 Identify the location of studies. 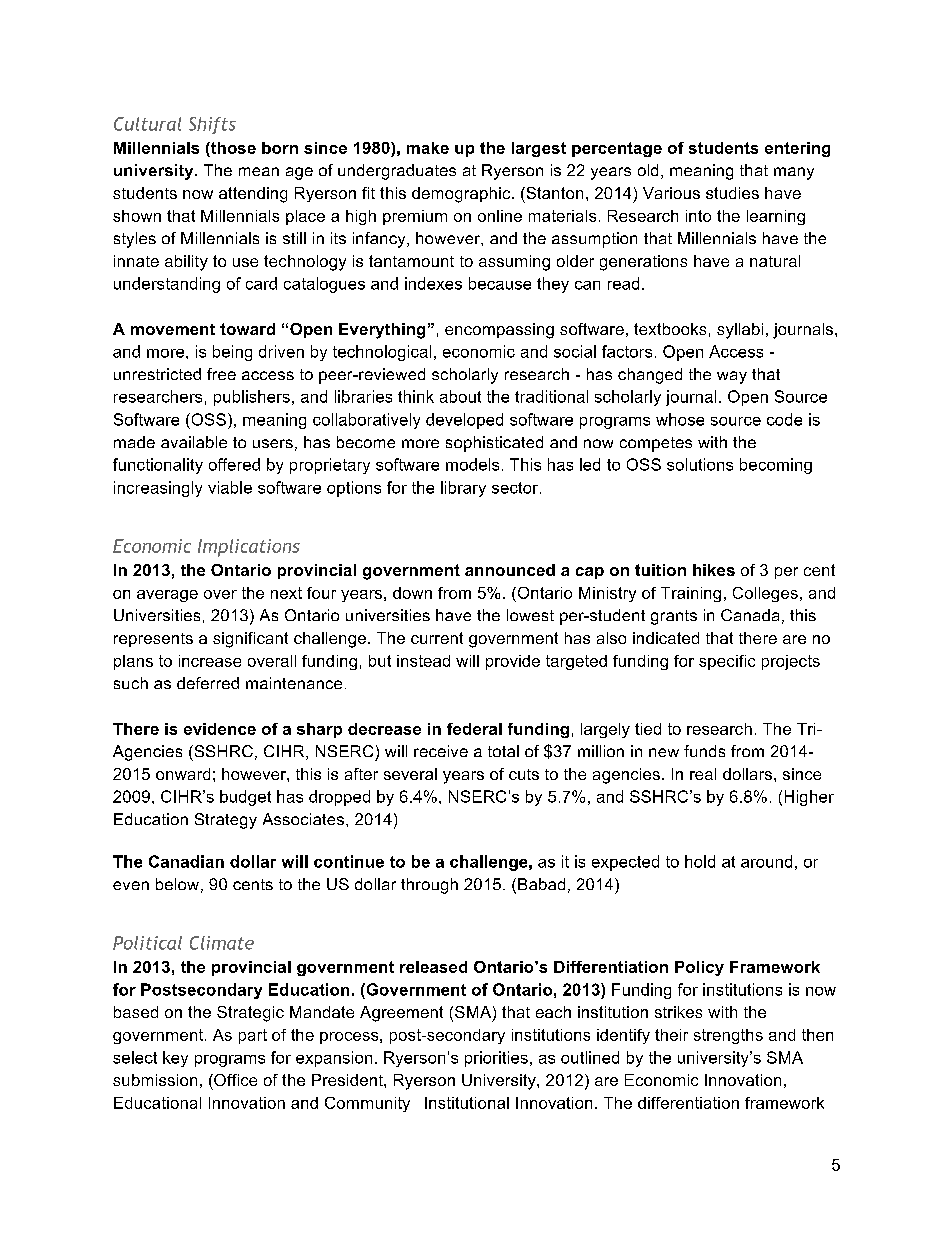
(732, 193).
